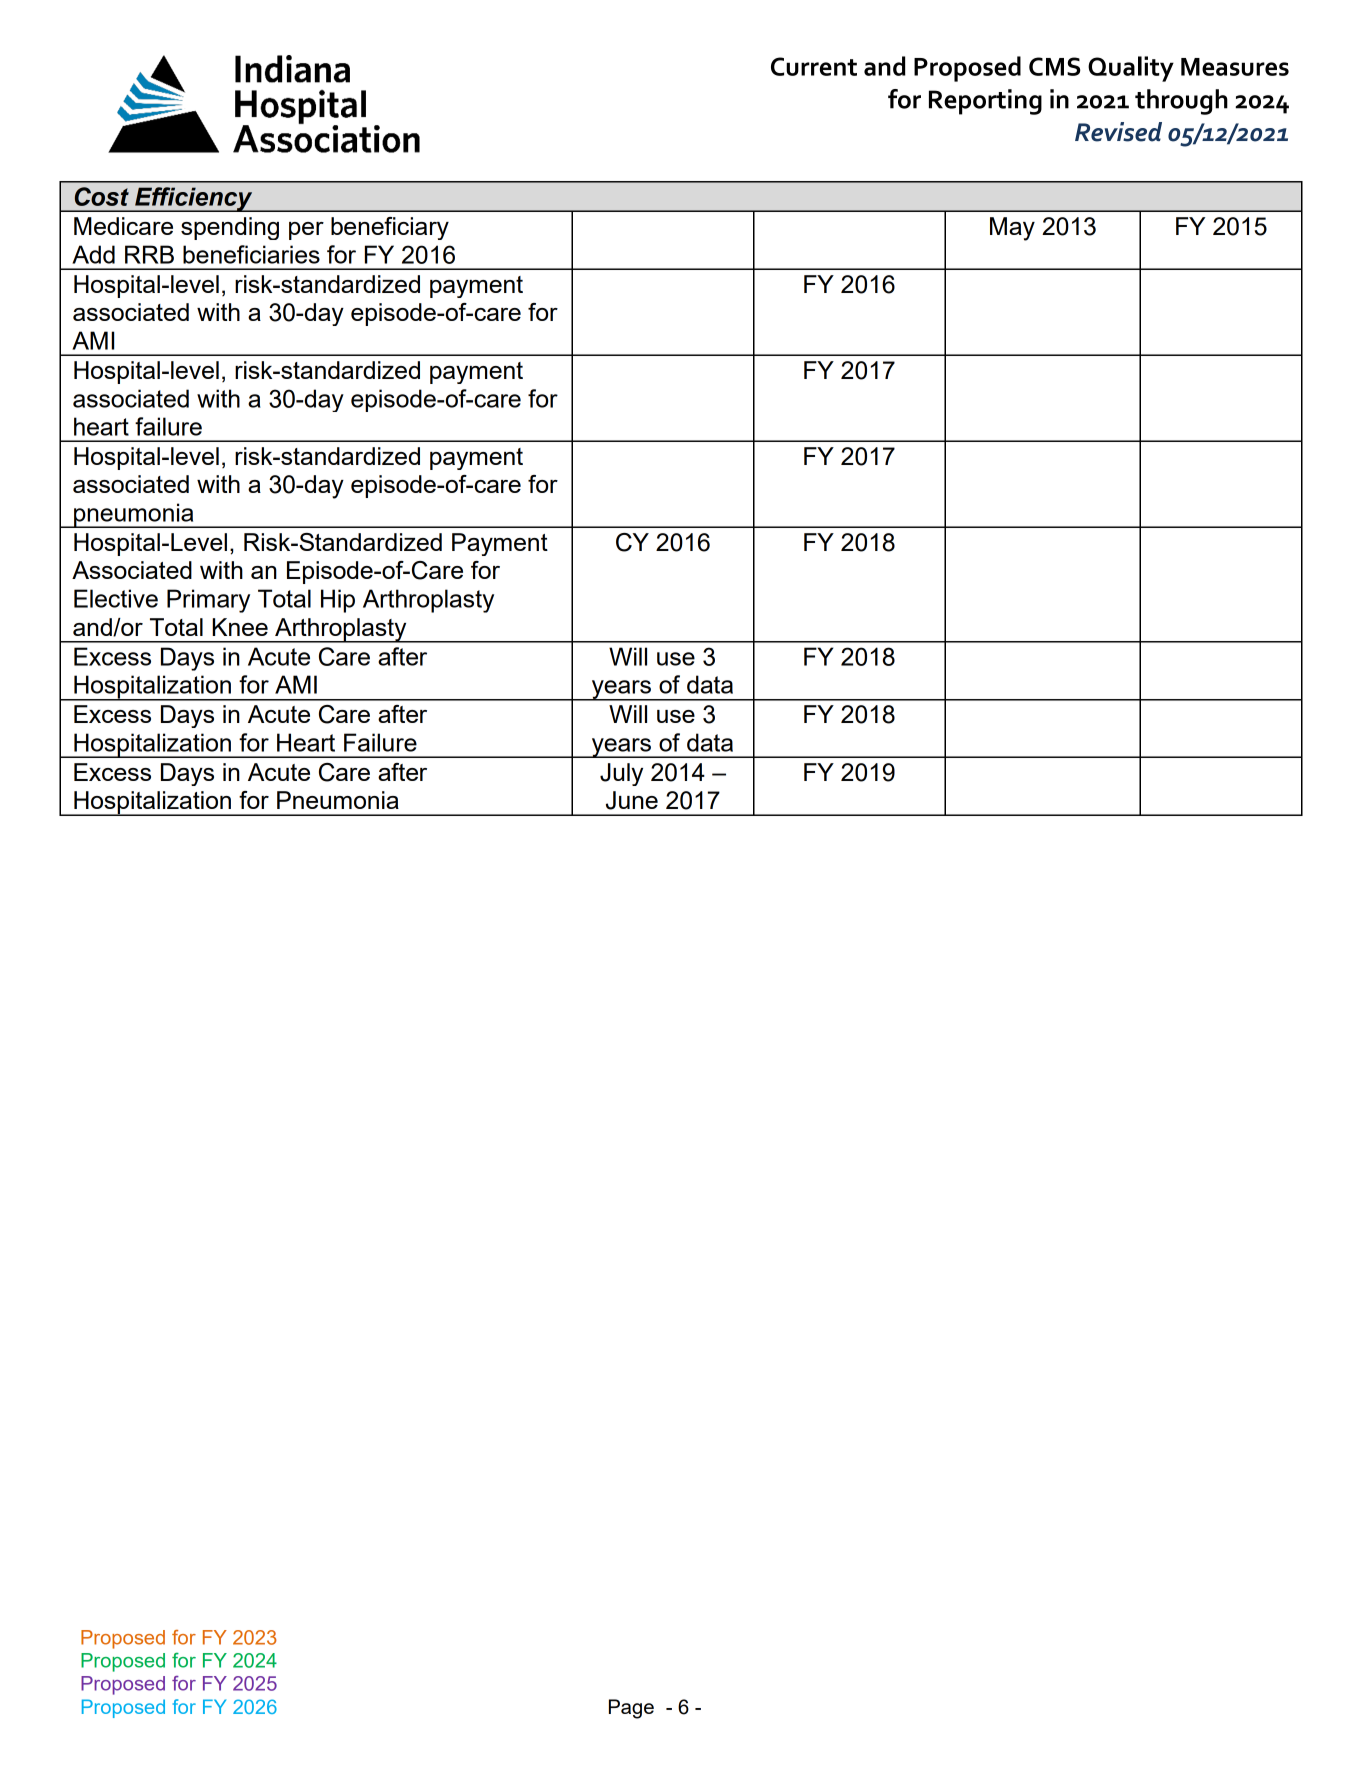  I want to click on May, so click(1012, 229).
